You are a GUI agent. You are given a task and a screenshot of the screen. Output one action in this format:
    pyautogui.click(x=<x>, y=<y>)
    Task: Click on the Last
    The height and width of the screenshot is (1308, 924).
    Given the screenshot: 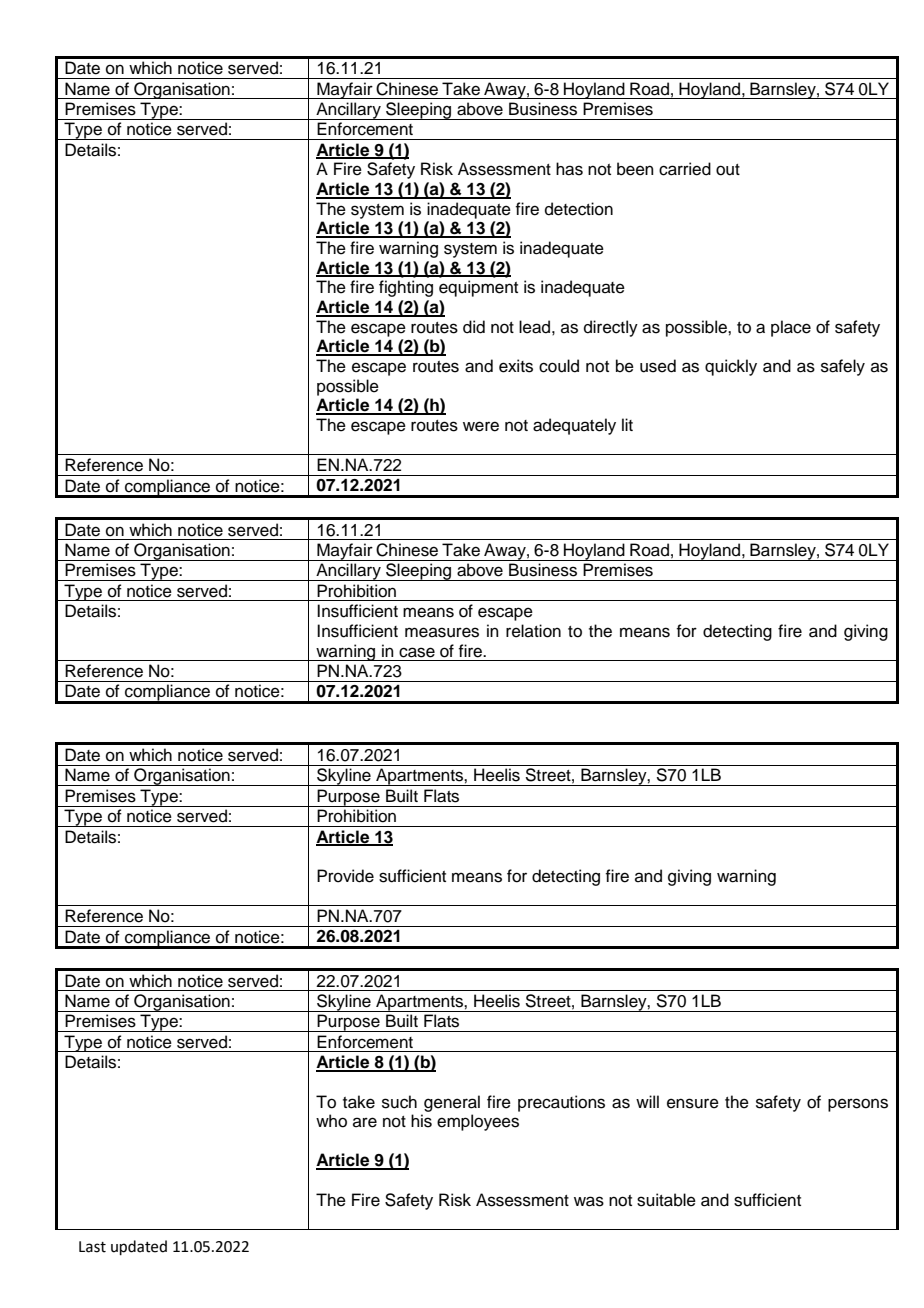 What is the action you would take?
    pyautogui.click(x=92, y=1247)
